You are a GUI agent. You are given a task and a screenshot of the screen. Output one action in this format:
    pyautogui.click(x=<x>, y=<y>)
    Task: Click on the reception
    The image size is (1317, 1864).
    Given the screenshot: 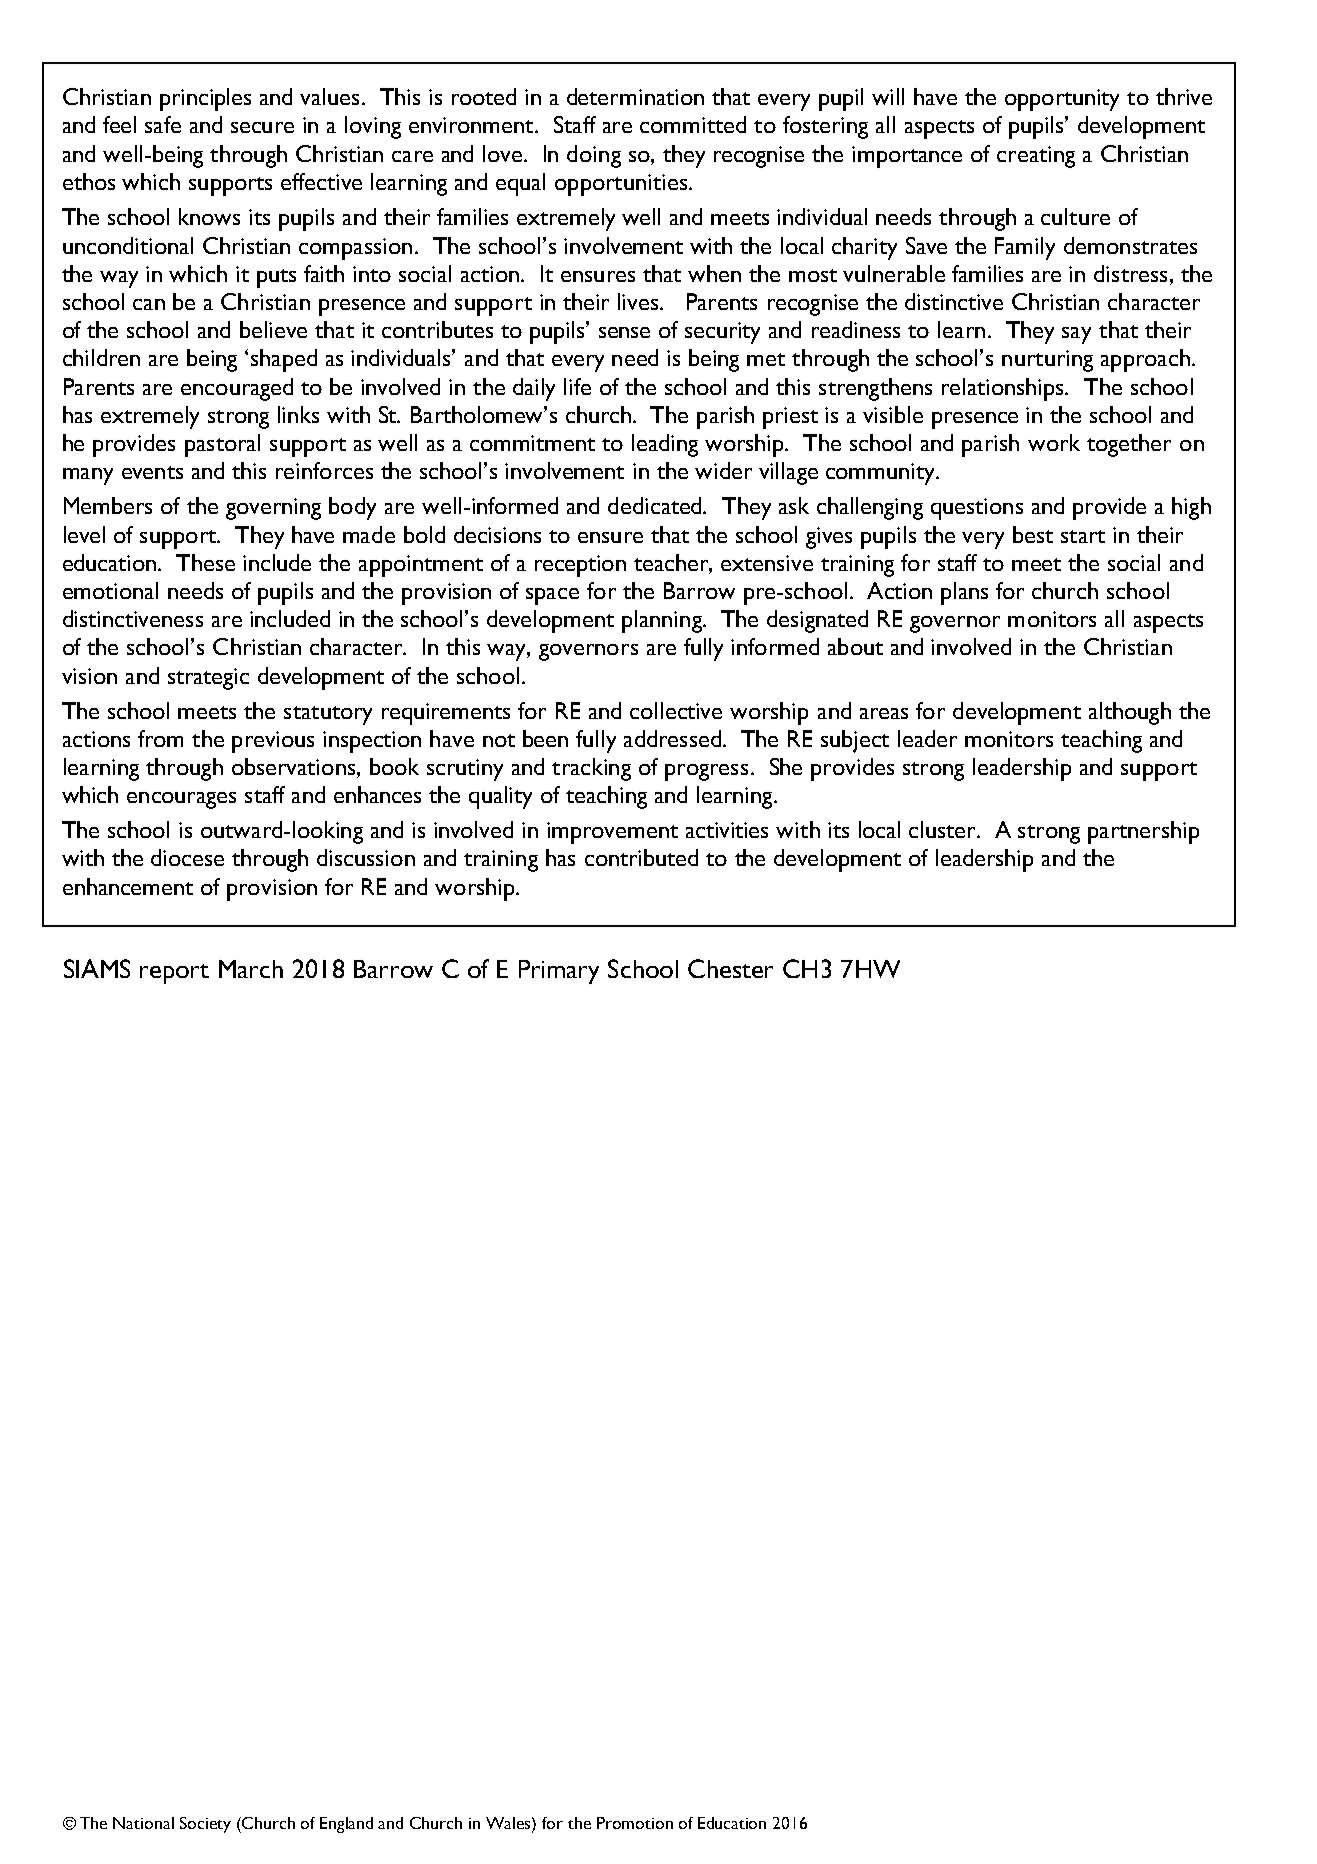 What is the action you would take?
    pyautogui.click(x=580, y=566)
